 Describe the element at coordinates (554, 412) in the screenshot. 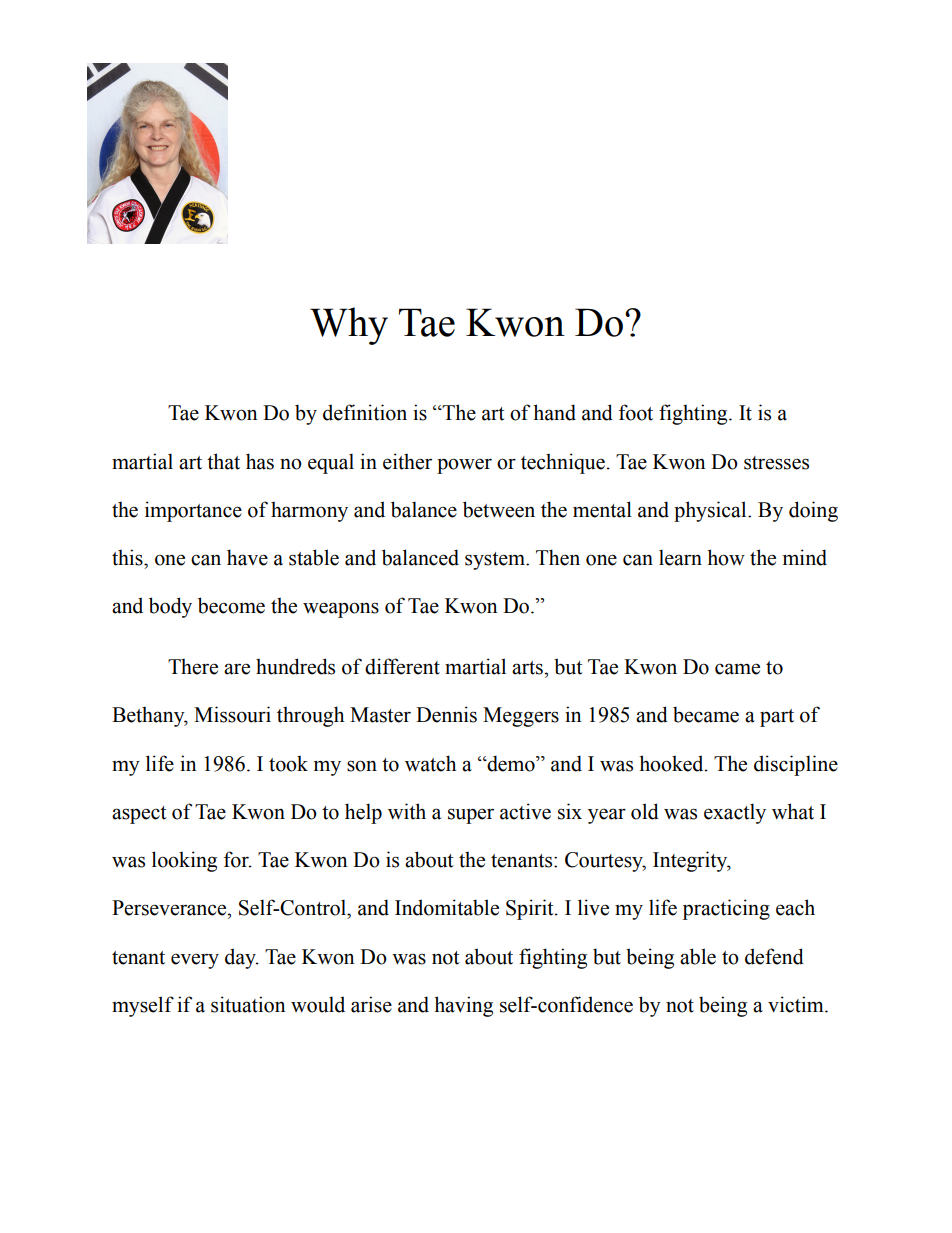

I see `hand` at that location.
